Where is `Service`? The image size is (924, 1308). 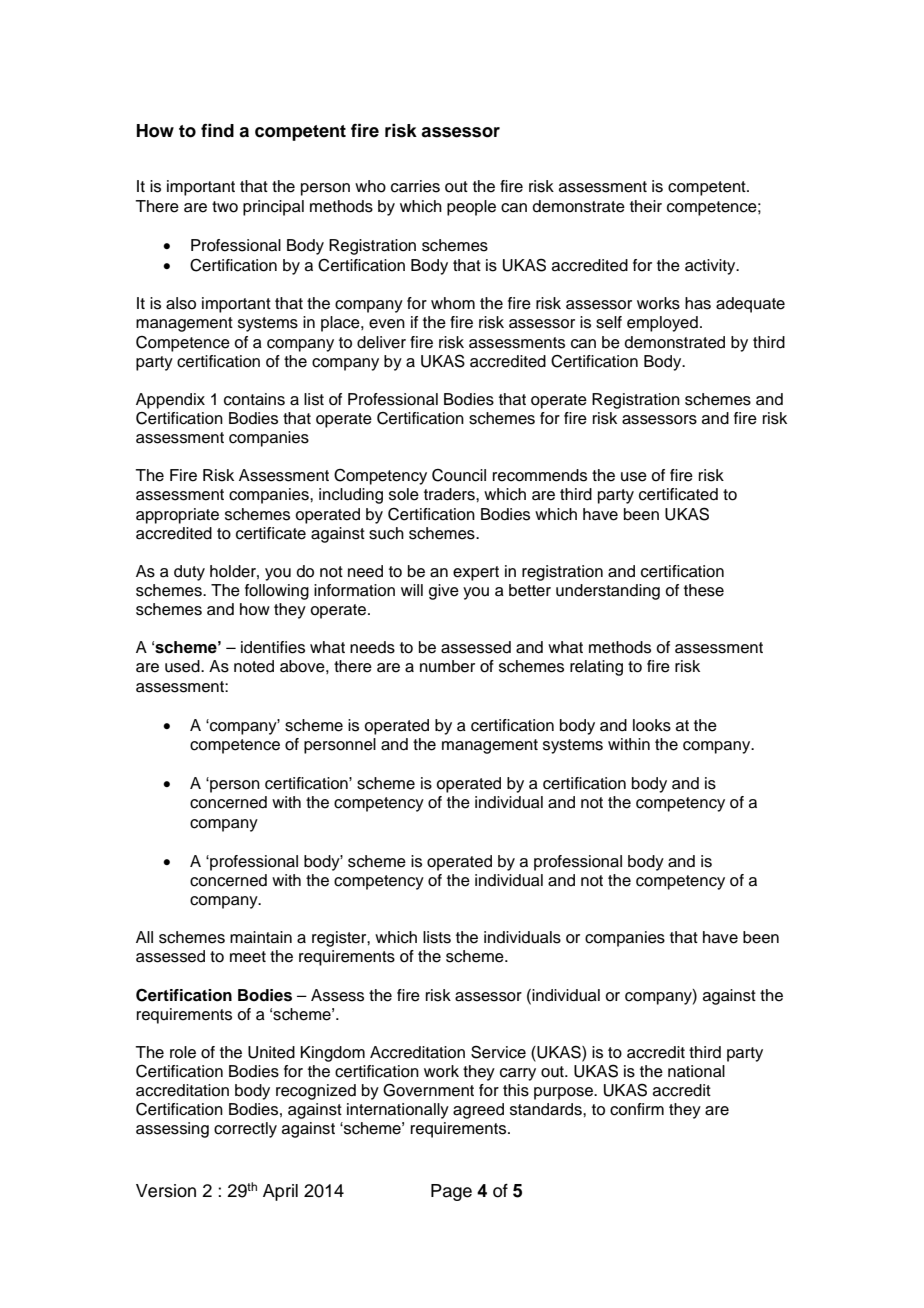
Service is located at coordinates (498, 1052).
